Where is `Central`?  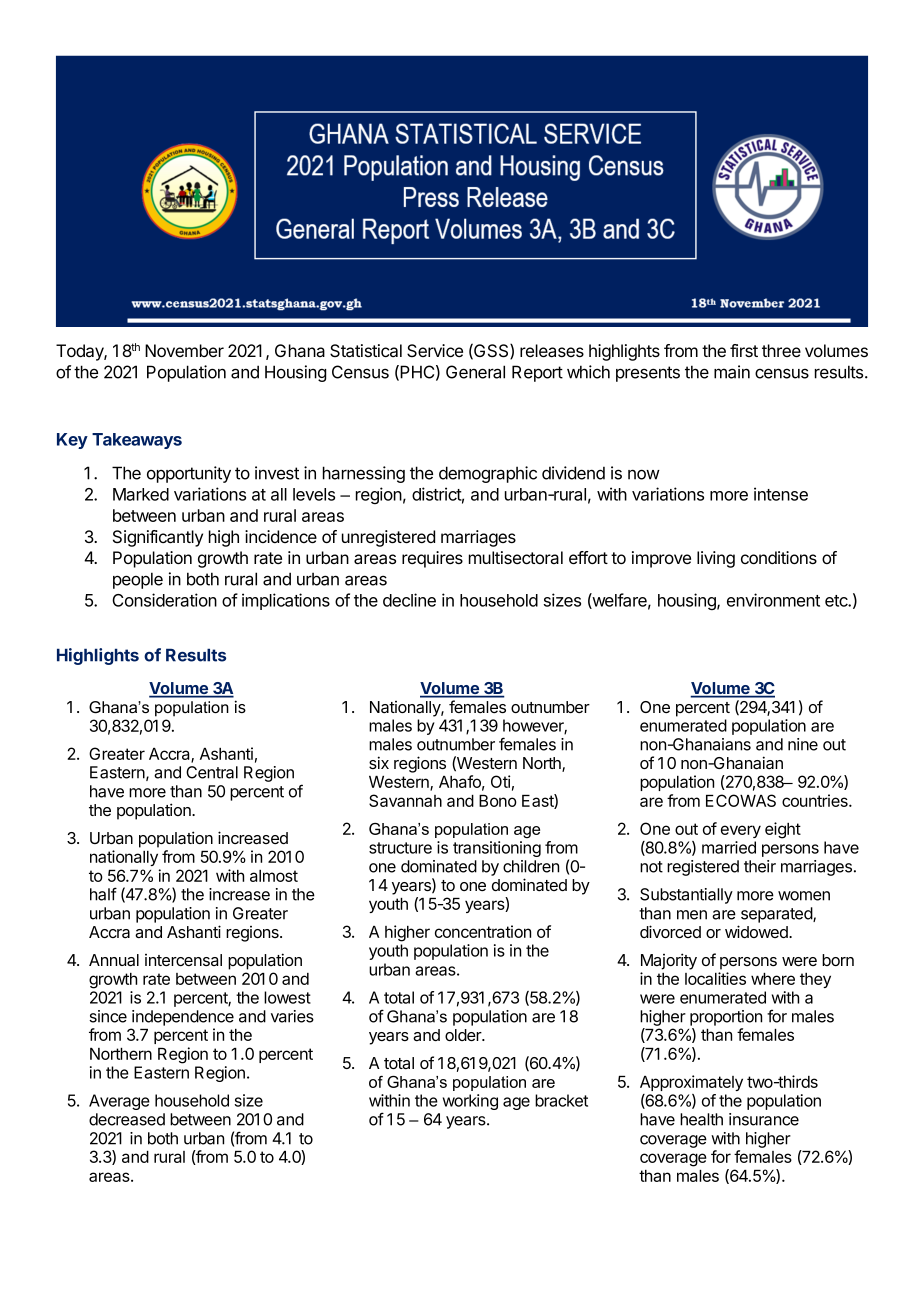 Central is located at coordinates (212, 772).
